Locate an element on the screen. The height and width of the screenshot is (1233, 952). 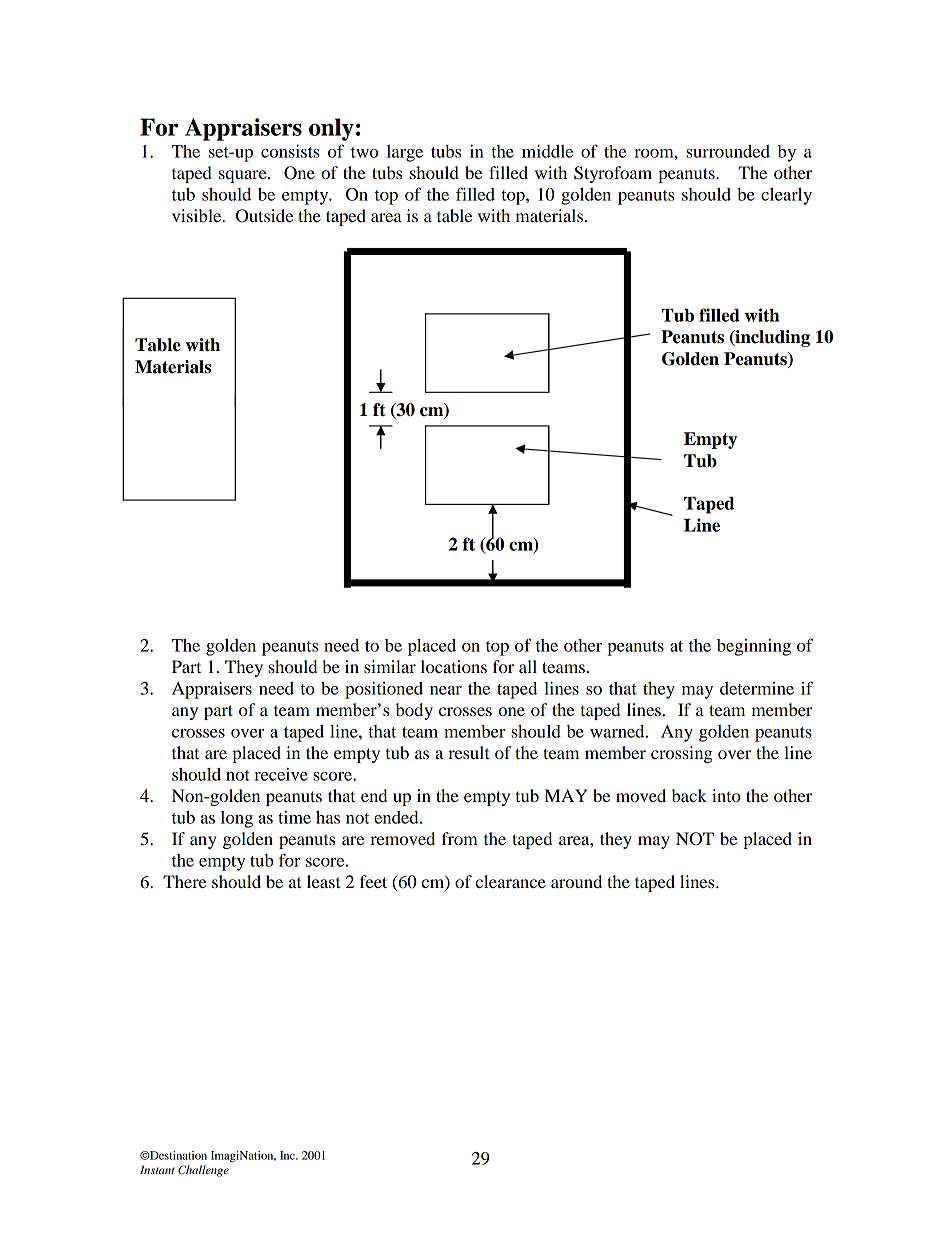
surrounded is located at coordinates (728, 151).
